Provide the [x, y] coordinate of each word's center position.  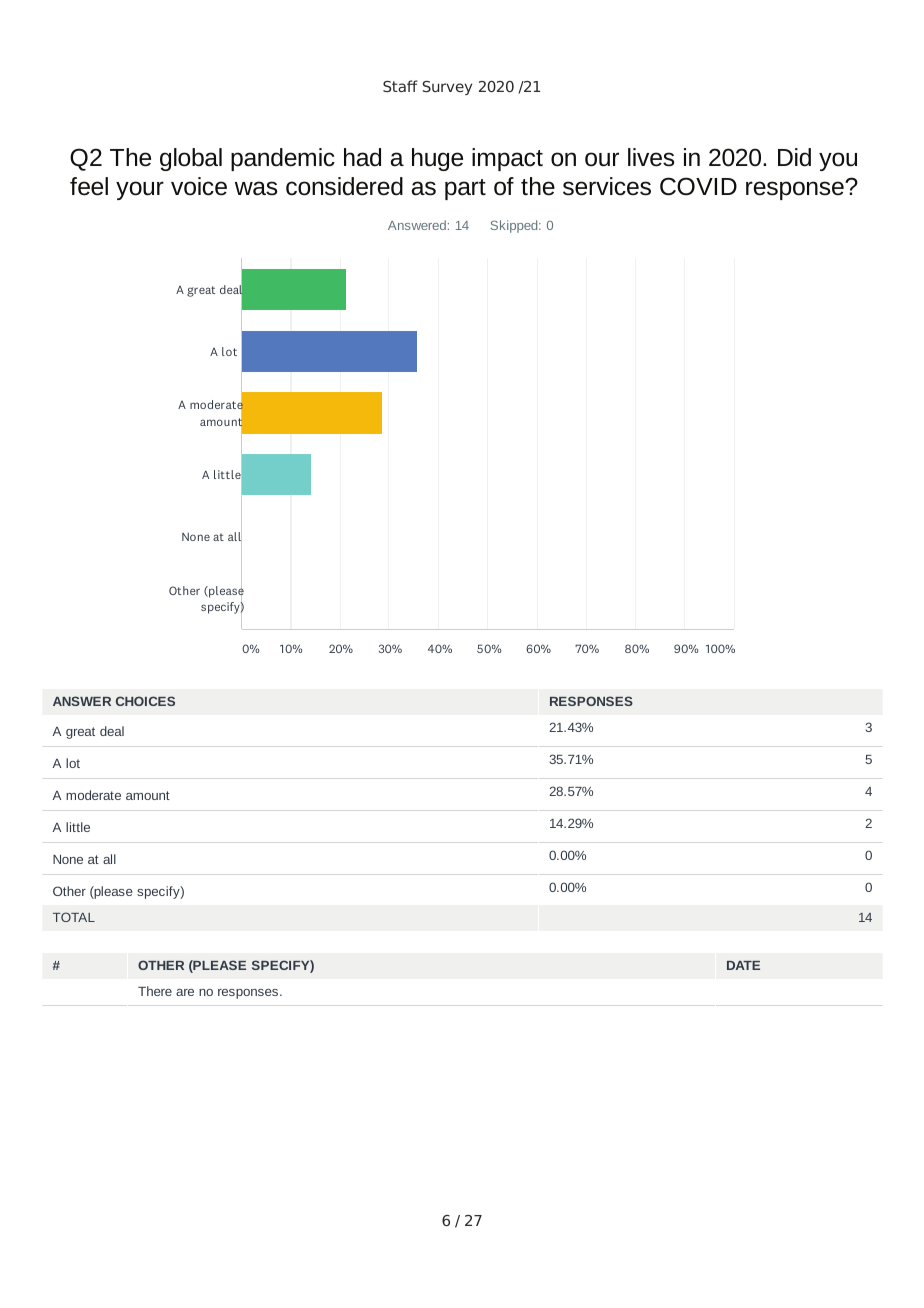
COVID [698, 186]
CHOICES [145, 701]
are [185, 992]
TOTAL [74, 917]
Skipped [515, 226]
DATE [743, 965]
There [155, 991]
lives [651, 157]
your [140, 190]
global [191, 159]
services [607, 186]
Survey [447, 88]
